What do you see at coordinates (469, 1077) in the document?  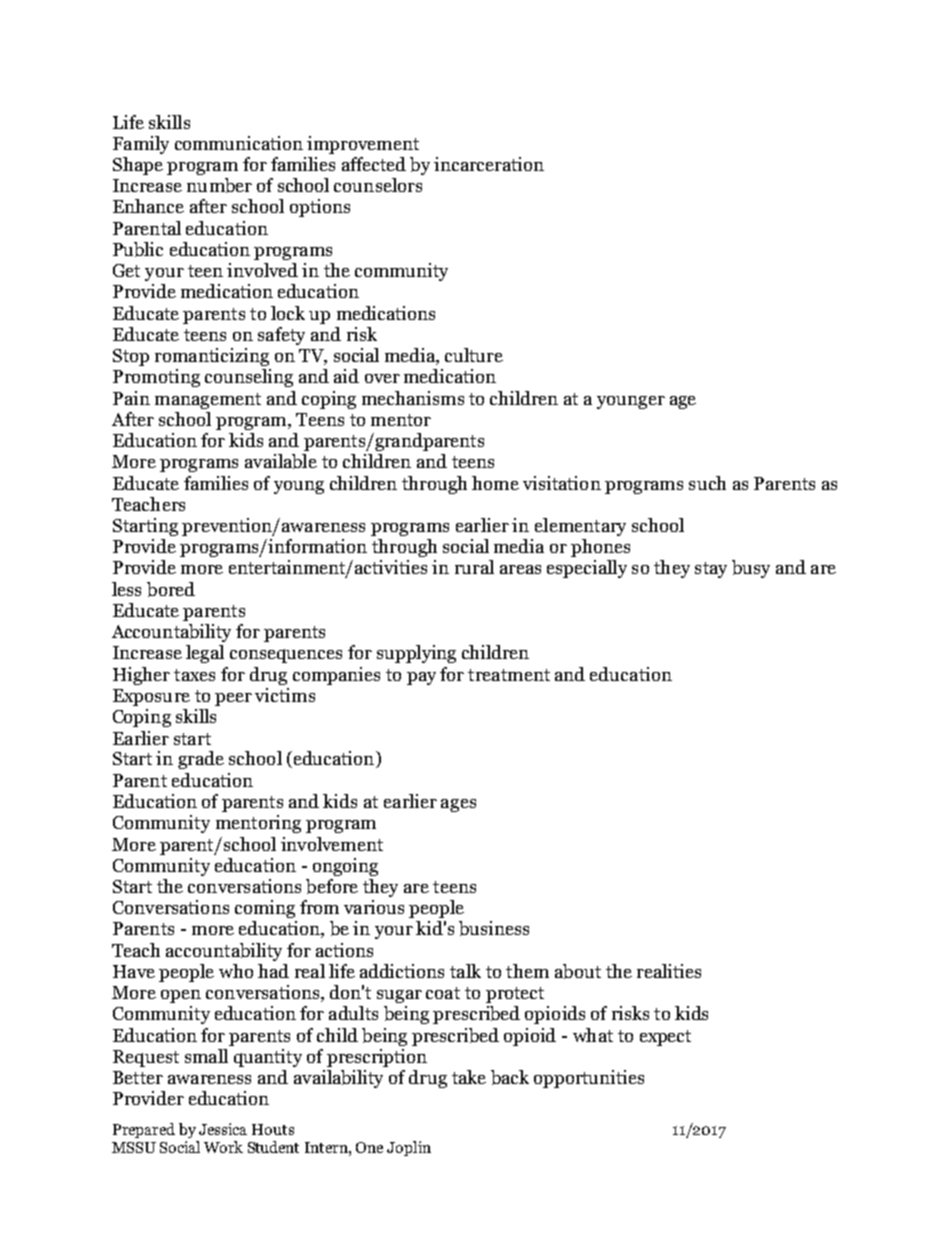 I see `take` at bounding box center [469, 1077].
